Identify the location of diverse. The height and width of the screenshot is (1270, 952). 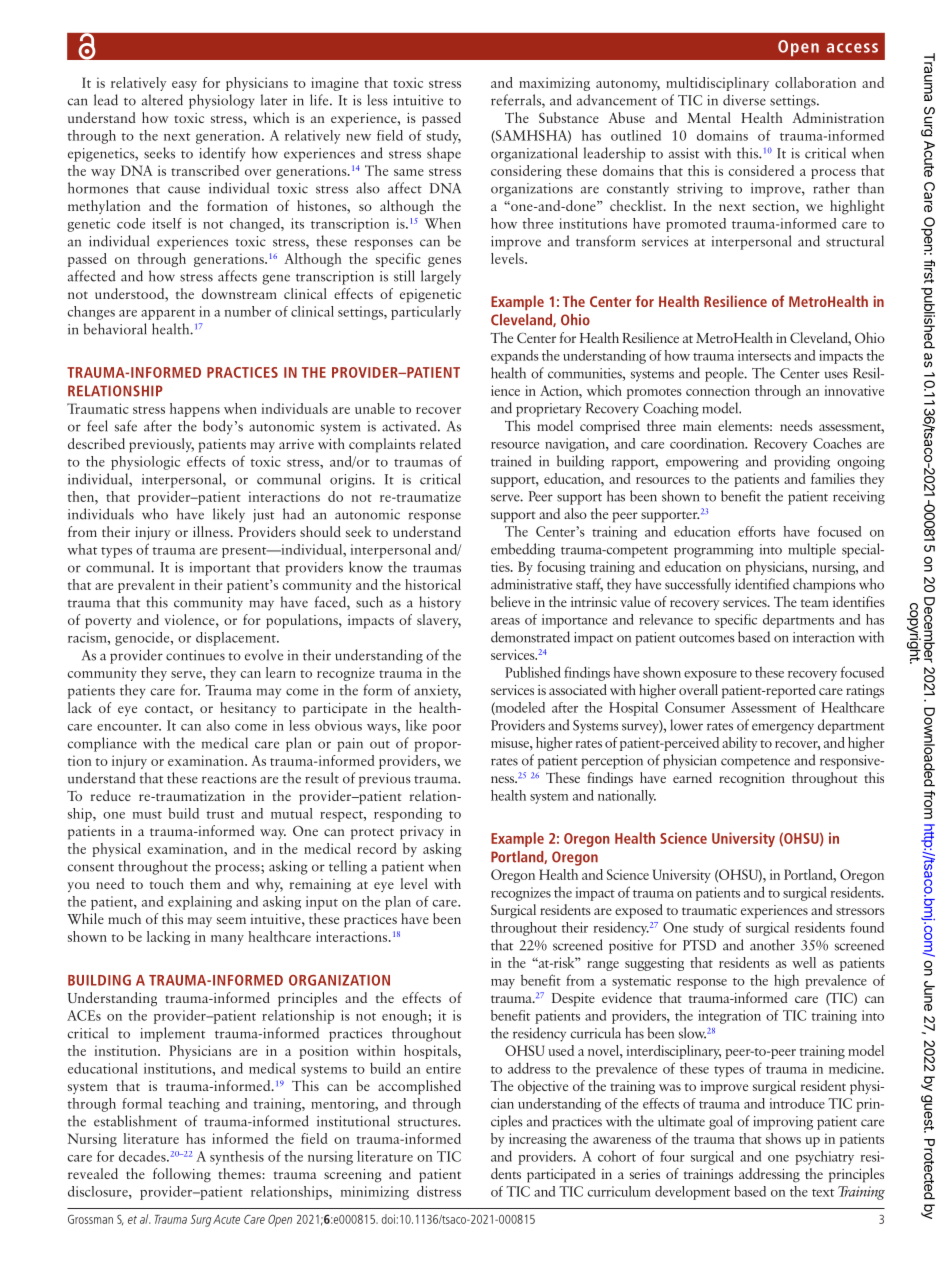
(744, 100).
